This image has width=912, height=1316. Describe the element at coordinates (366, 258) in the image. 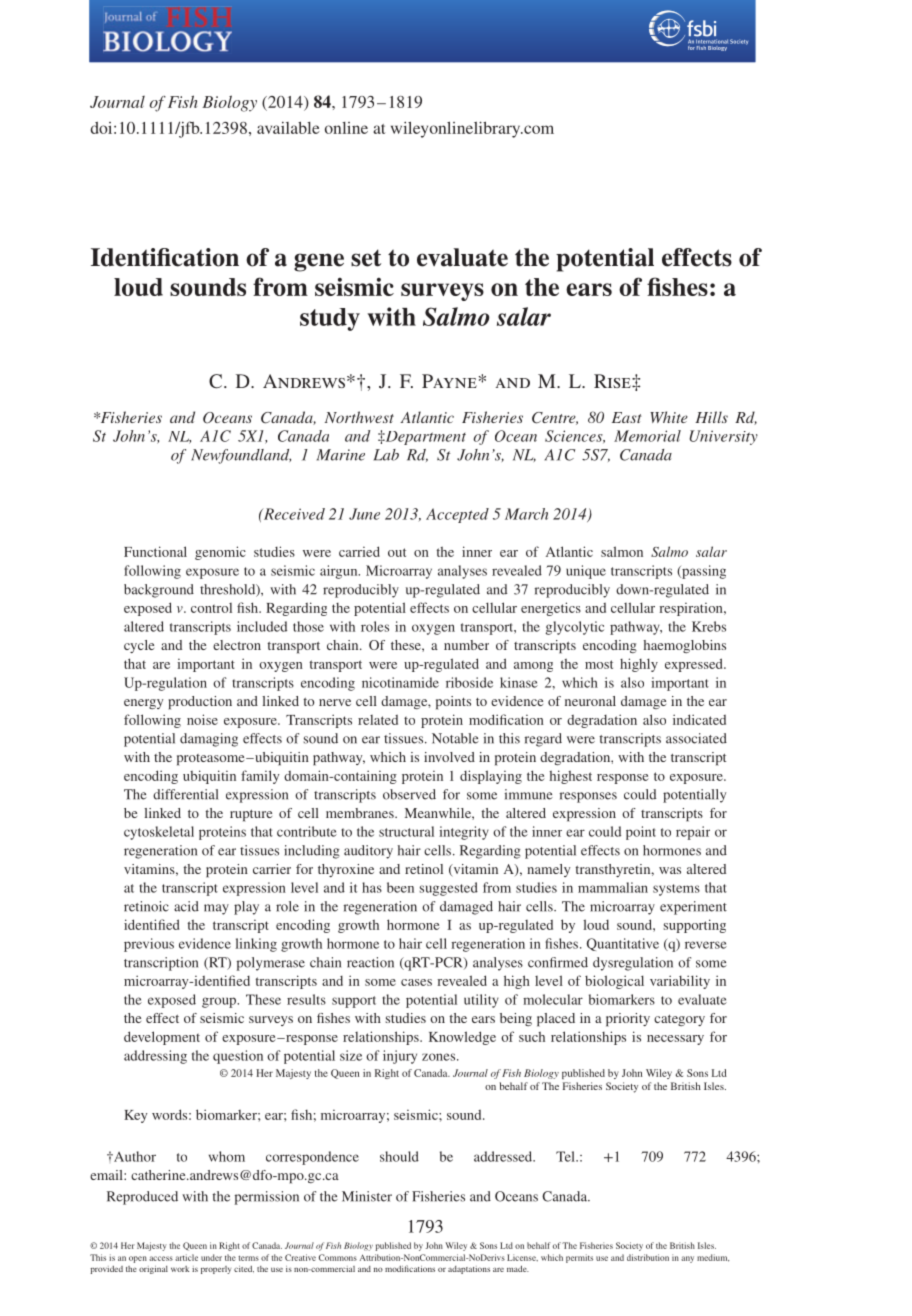

I see `set` at that location.
